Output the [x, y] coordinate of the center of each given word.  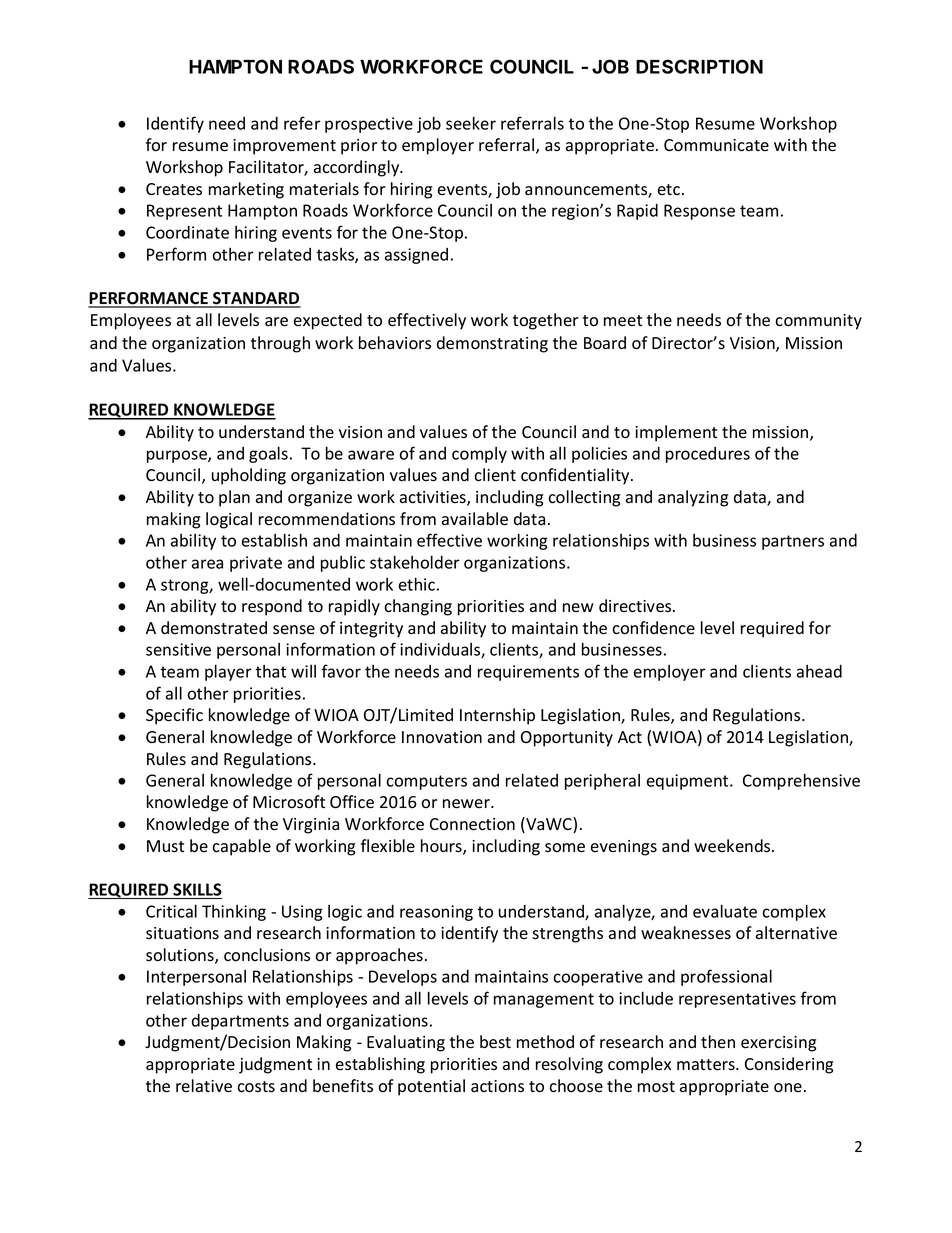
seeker [471, 123]
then [718, 1041]
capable [241, 847]
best [495, 1042]
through [280, 344]
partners [793, 542]
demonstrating [492, 344]
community [818, 322]
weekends [733, 846]
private [256, 564]
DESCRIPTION [699, 66]
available [475, 519]
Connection [472, 824]
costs [256, 1087]
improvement [284, 147]
